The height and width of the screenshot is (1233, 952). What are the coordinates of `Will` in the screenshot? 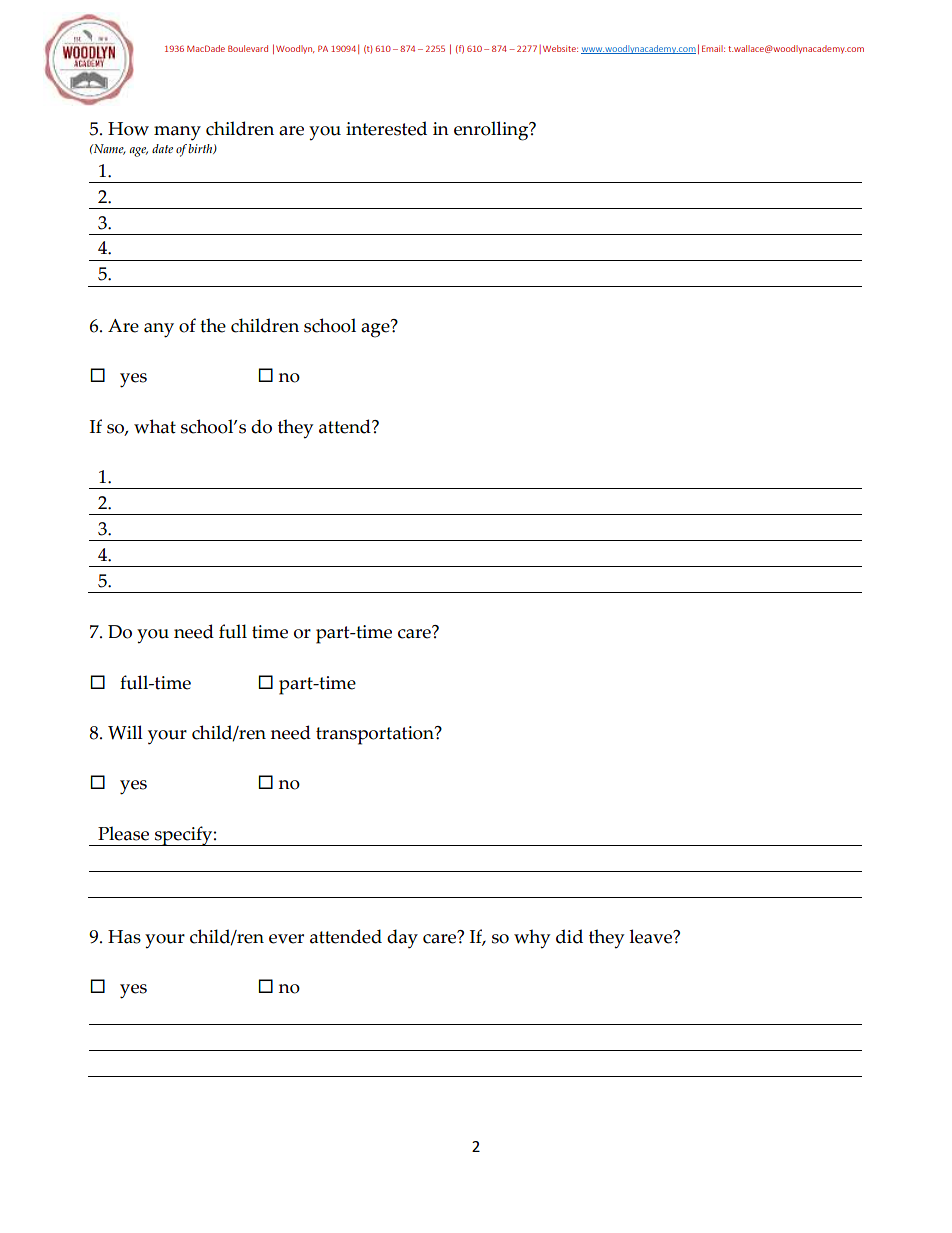 It's located at (125, 732).
